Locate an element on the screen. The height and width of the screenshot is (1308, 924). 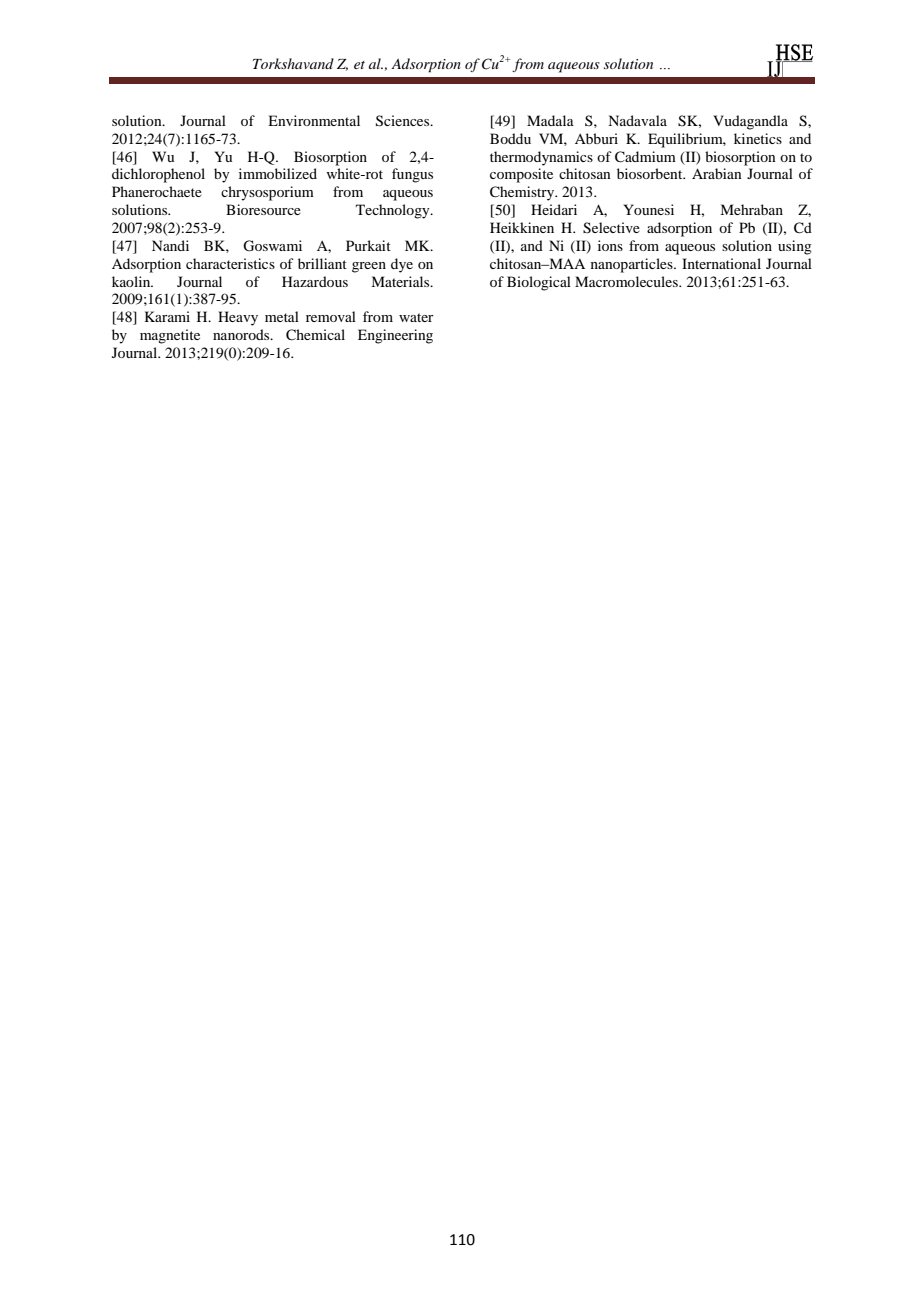
water is located at coordinates (416, 317).
